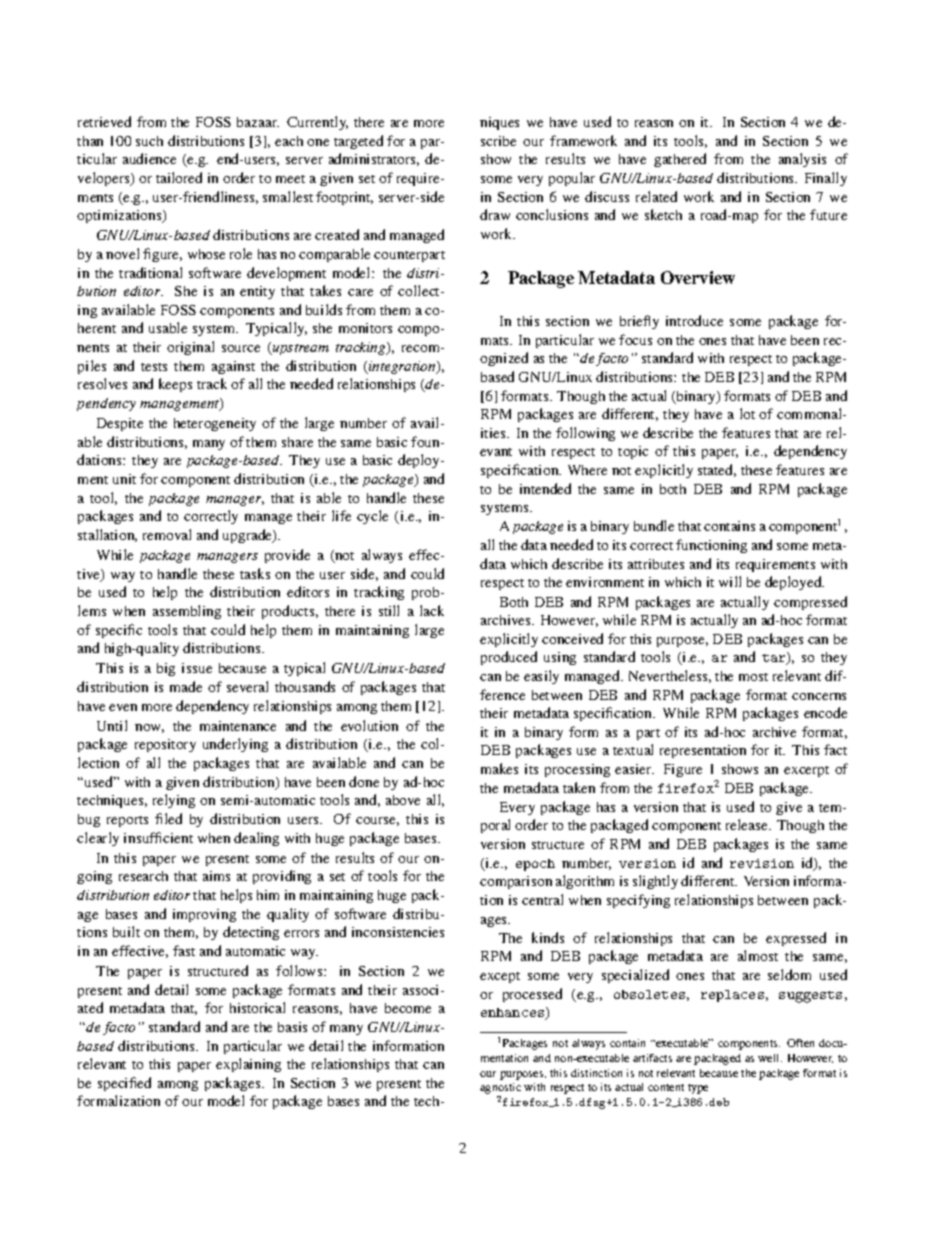 Image resolution: width=952 pixels, height=1233 pixels. I want to click on lack, so click(432, 610).
